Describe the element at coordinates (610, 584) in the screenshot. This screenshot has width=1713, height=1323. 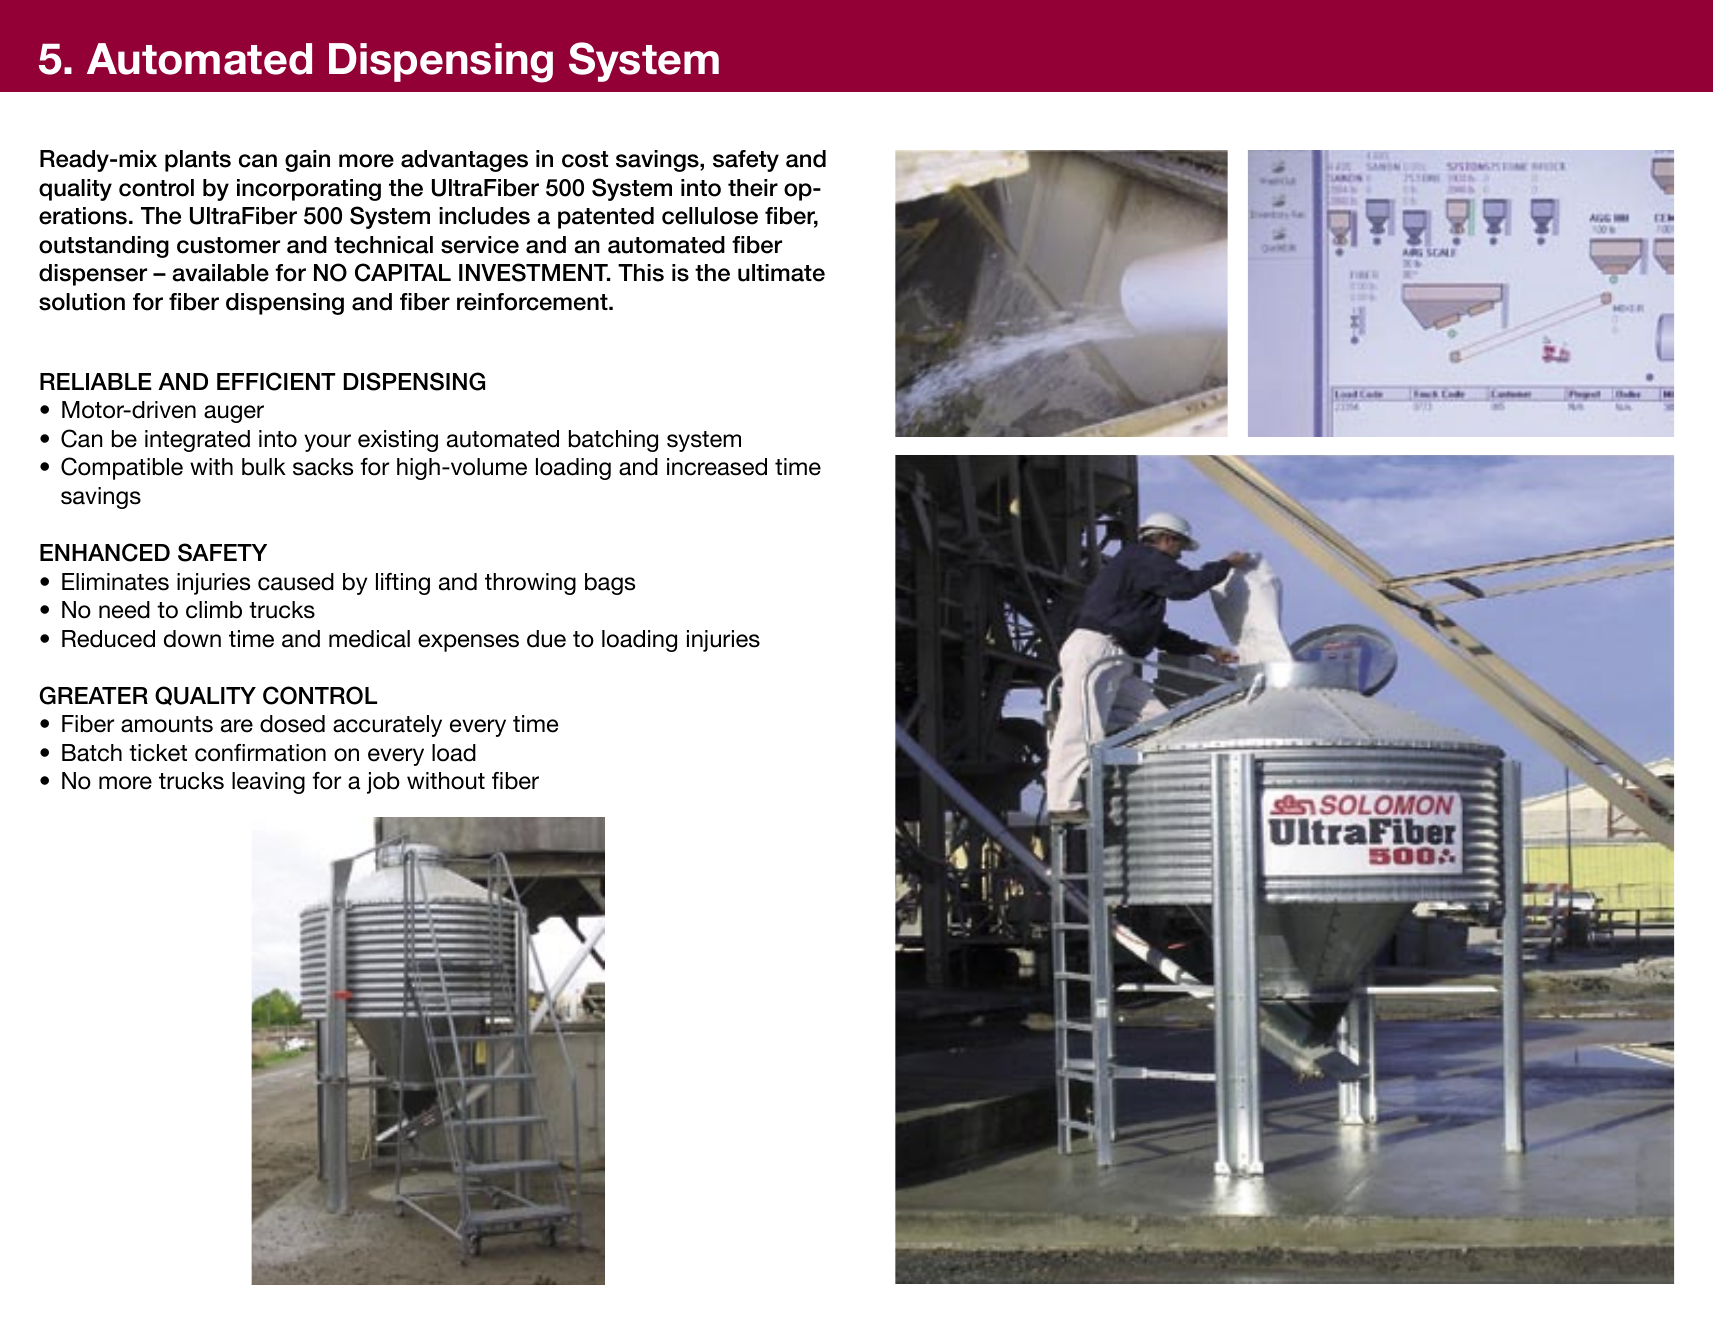
I see `bags` at that location.
